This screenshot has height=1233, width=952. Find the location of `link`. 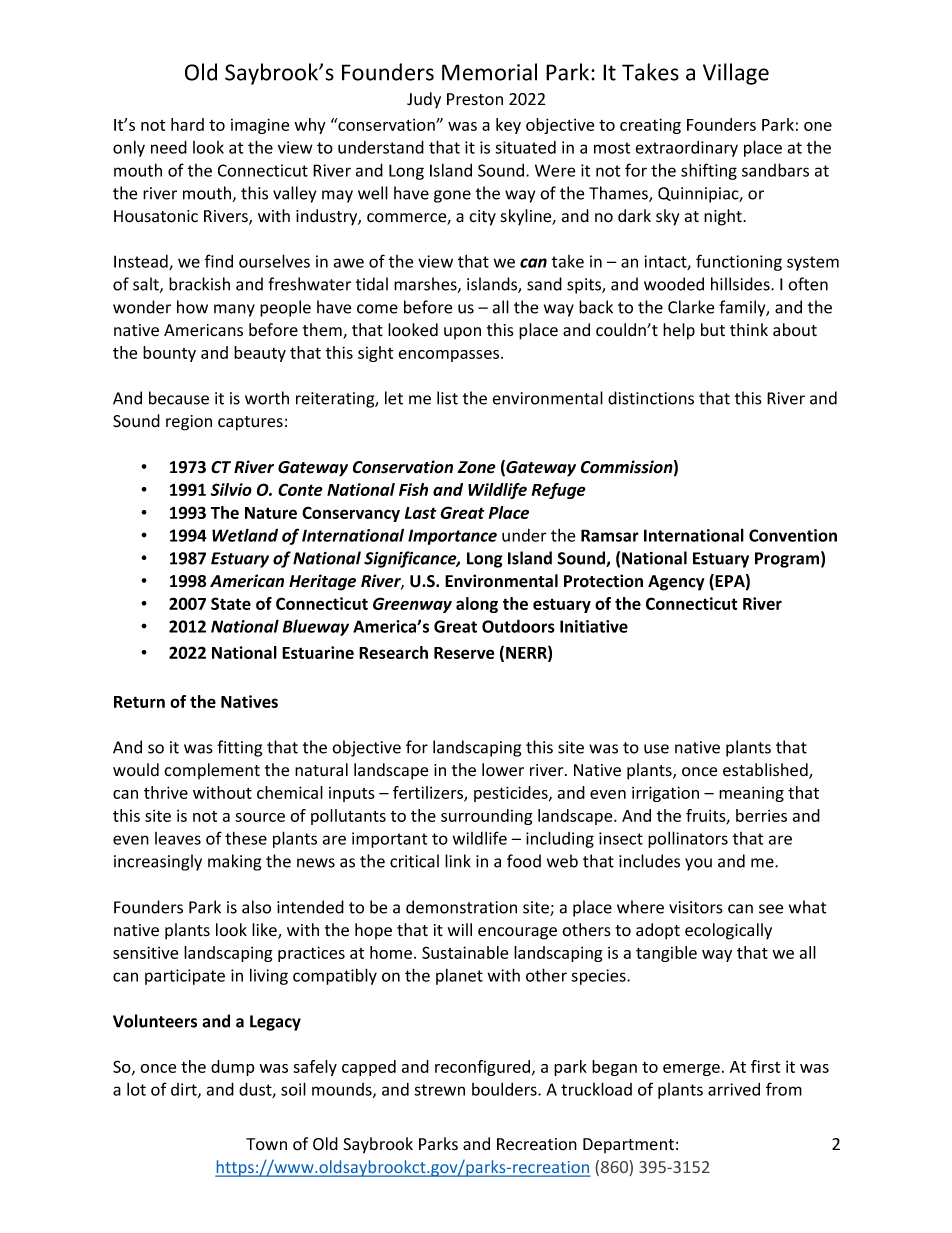

link is located at coordinates (458, 861).
